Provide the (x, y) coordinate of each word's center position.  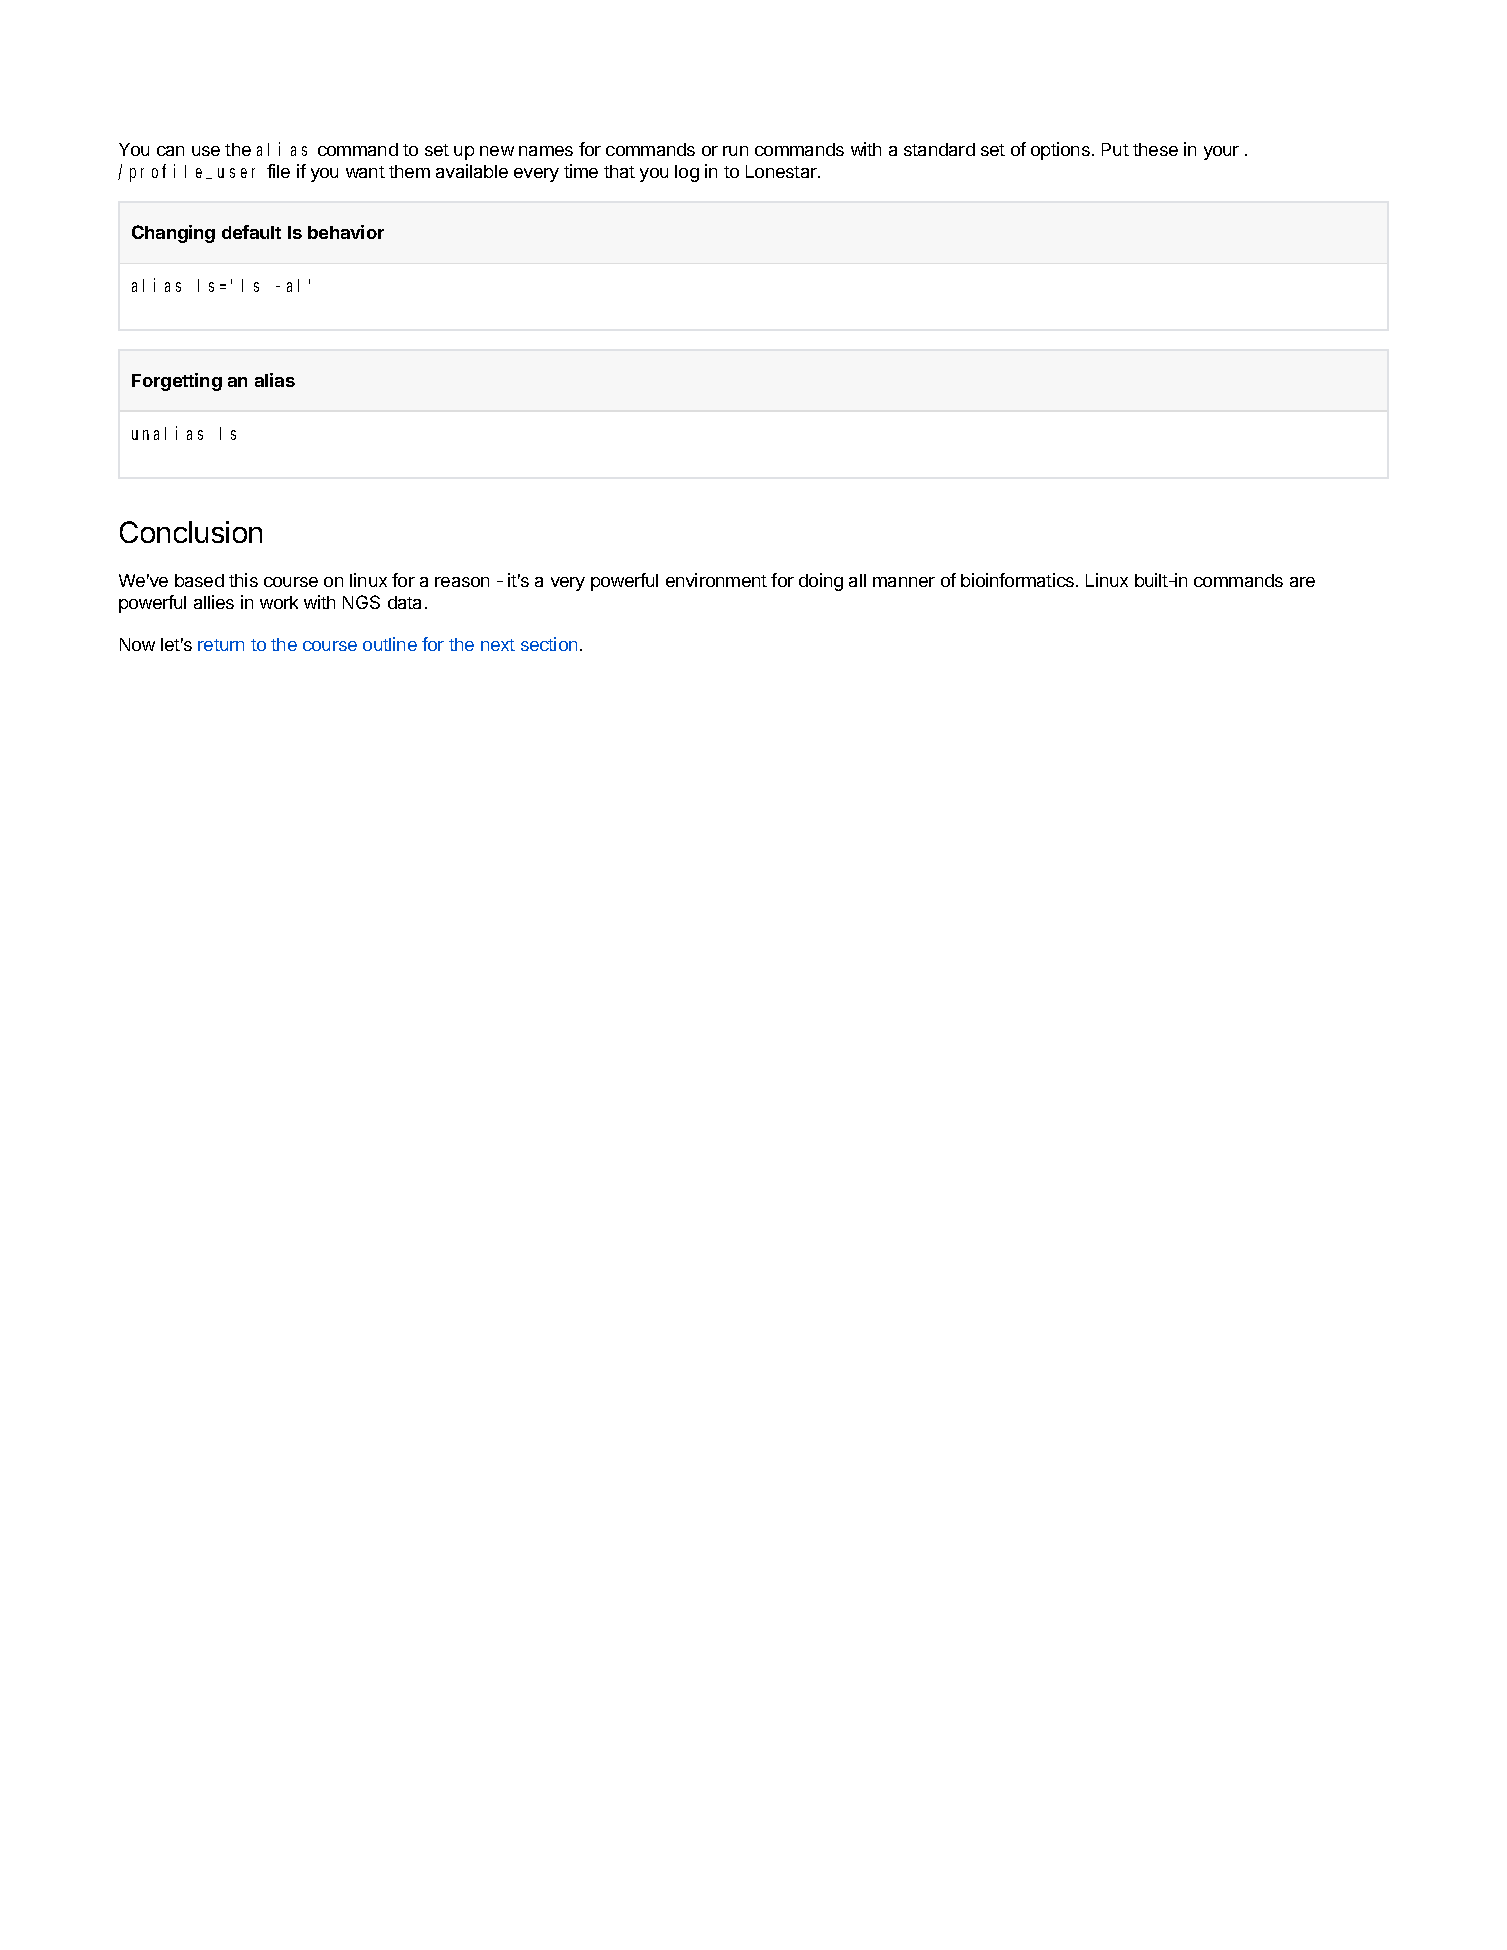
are (1302, 582)
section (549, 644)
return (221, 645)
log (687, 173)
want (365, 172)
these (1155, 149)
